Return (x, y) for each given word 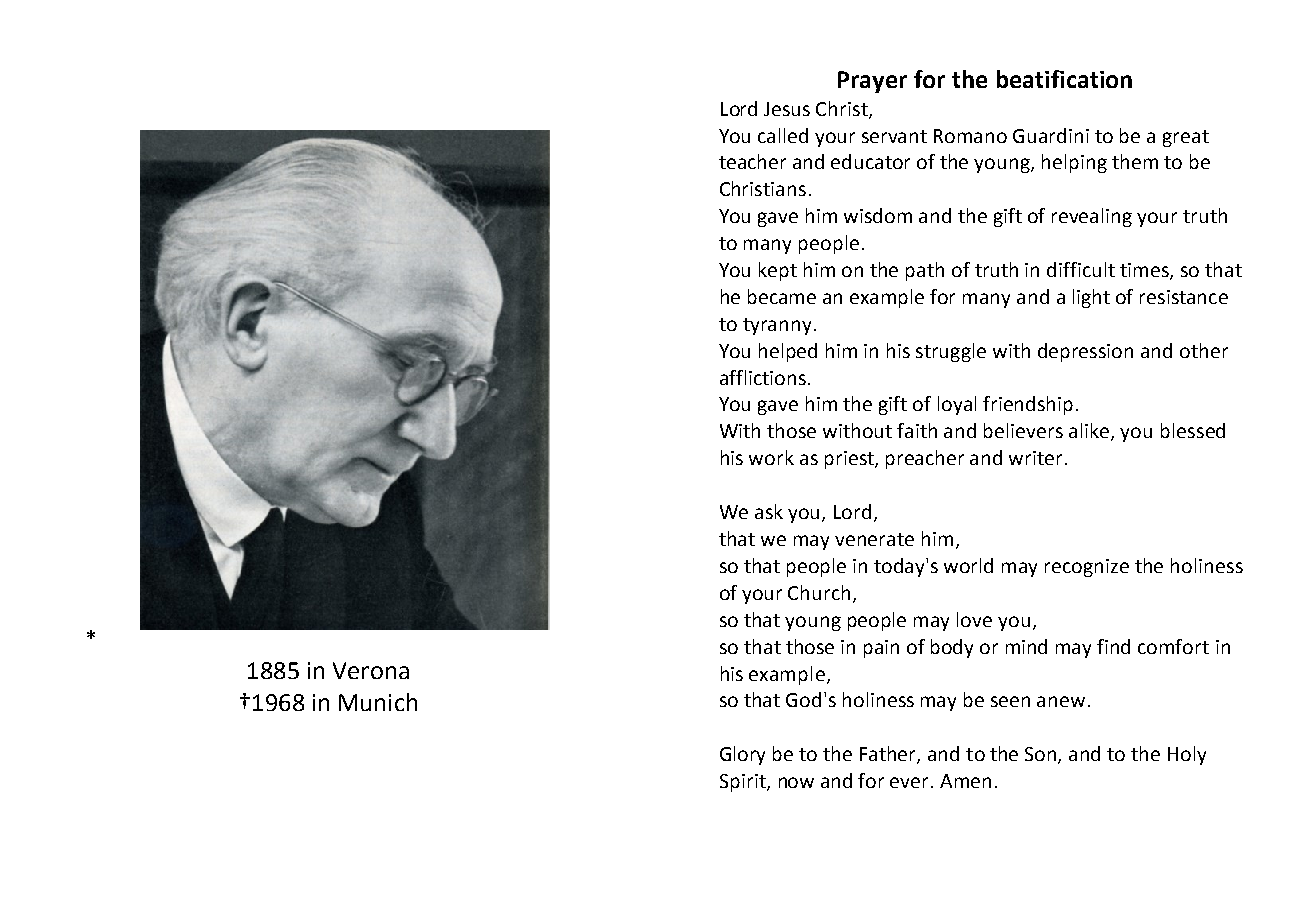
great (1186, 138)
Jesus (787, 109)
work (771, 457)
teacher (752, 161)
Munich (378, 702)
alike (1090, 432)
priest (850, 460)
